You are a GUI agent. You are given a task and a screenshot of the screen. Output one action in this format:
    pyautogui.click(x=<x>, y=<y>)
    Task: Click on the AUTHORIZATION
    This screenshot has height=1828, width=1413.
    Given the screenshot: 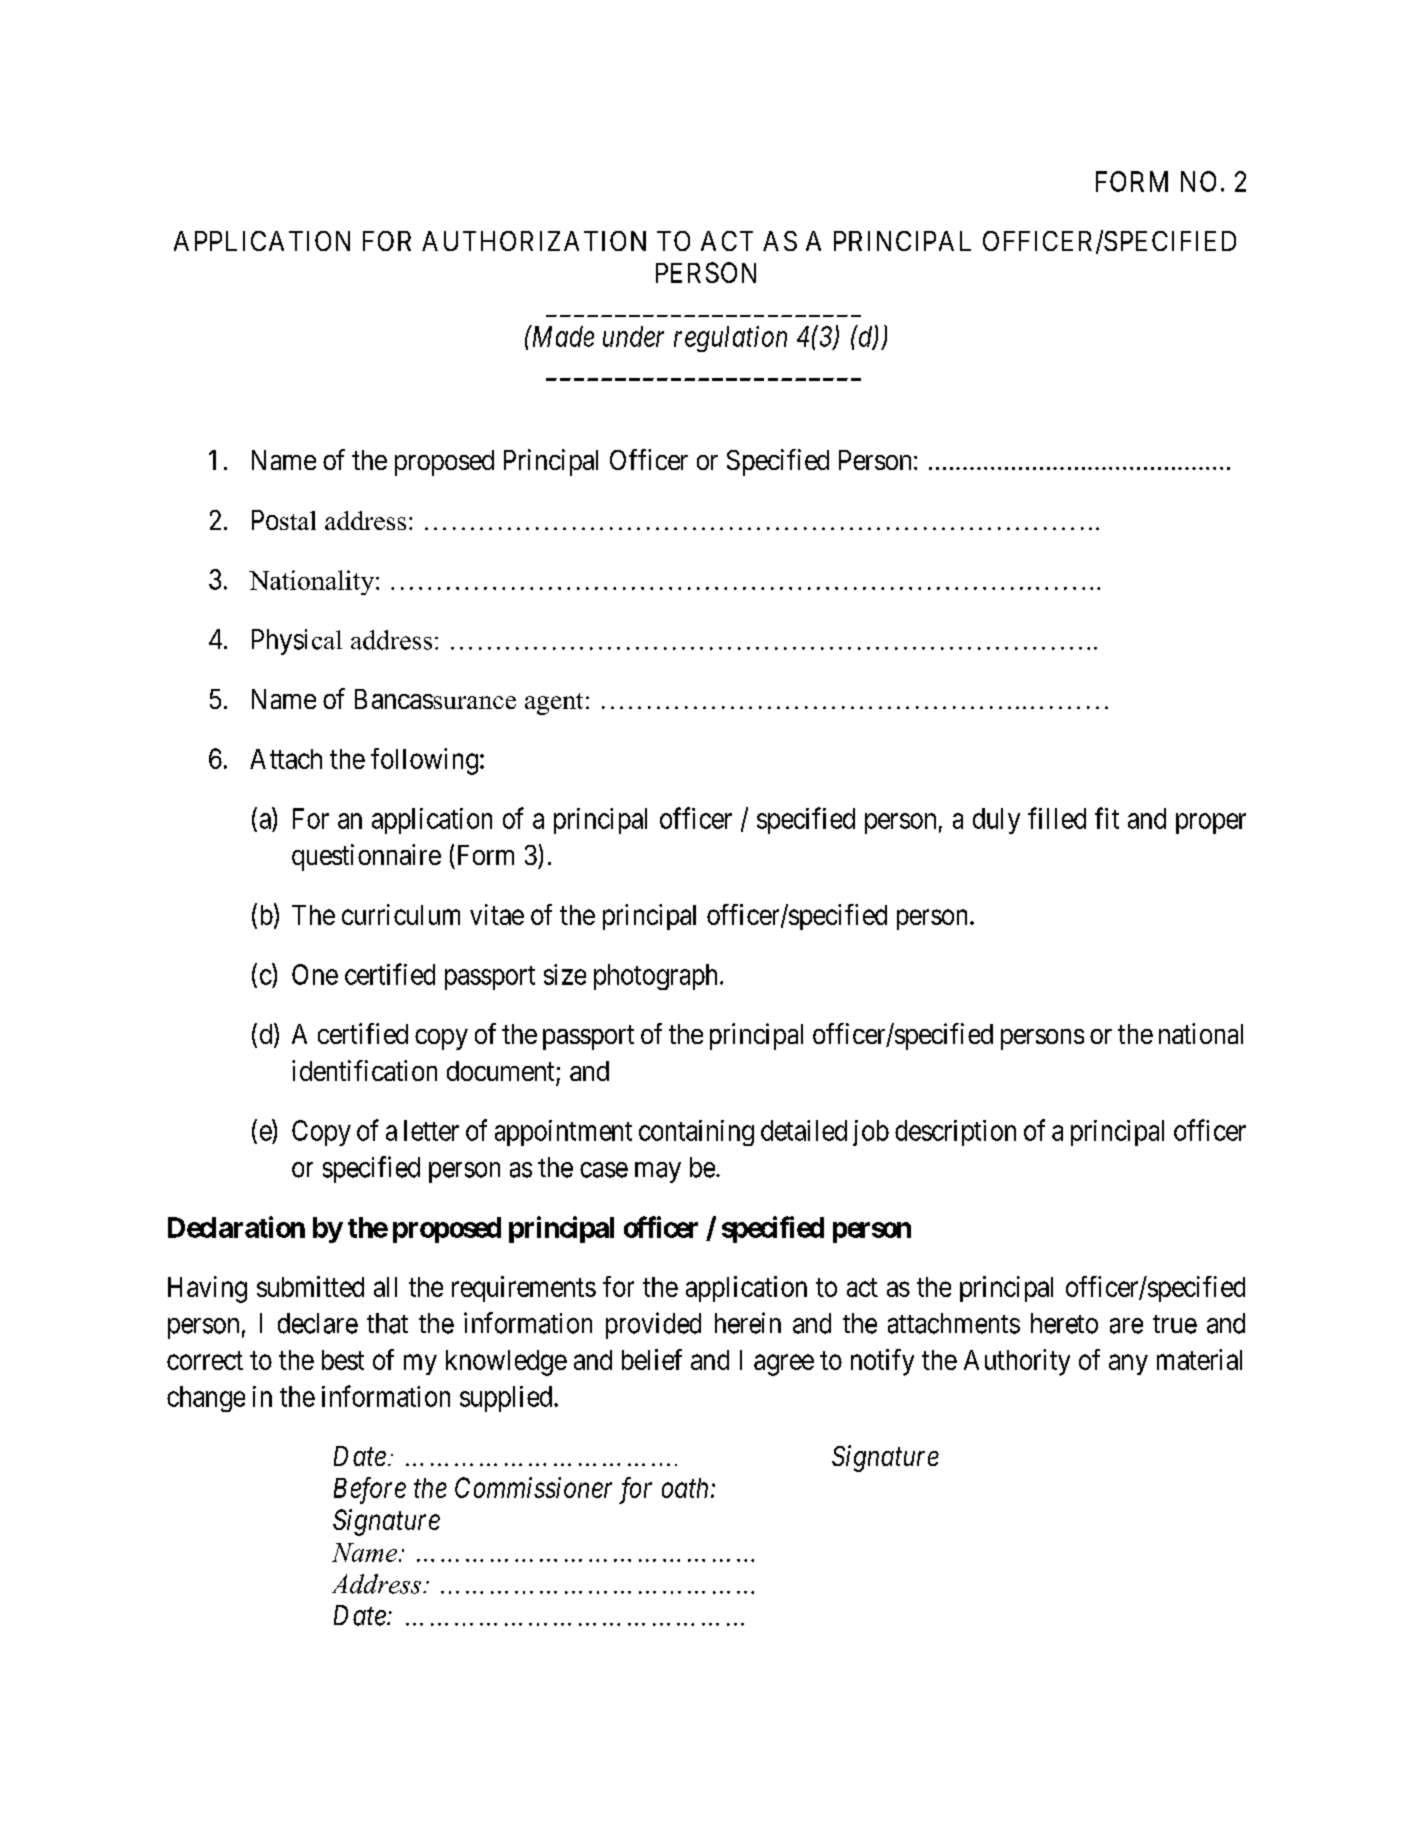 What is the action you would take?
    pyautogui.click(x=534, y=241)
